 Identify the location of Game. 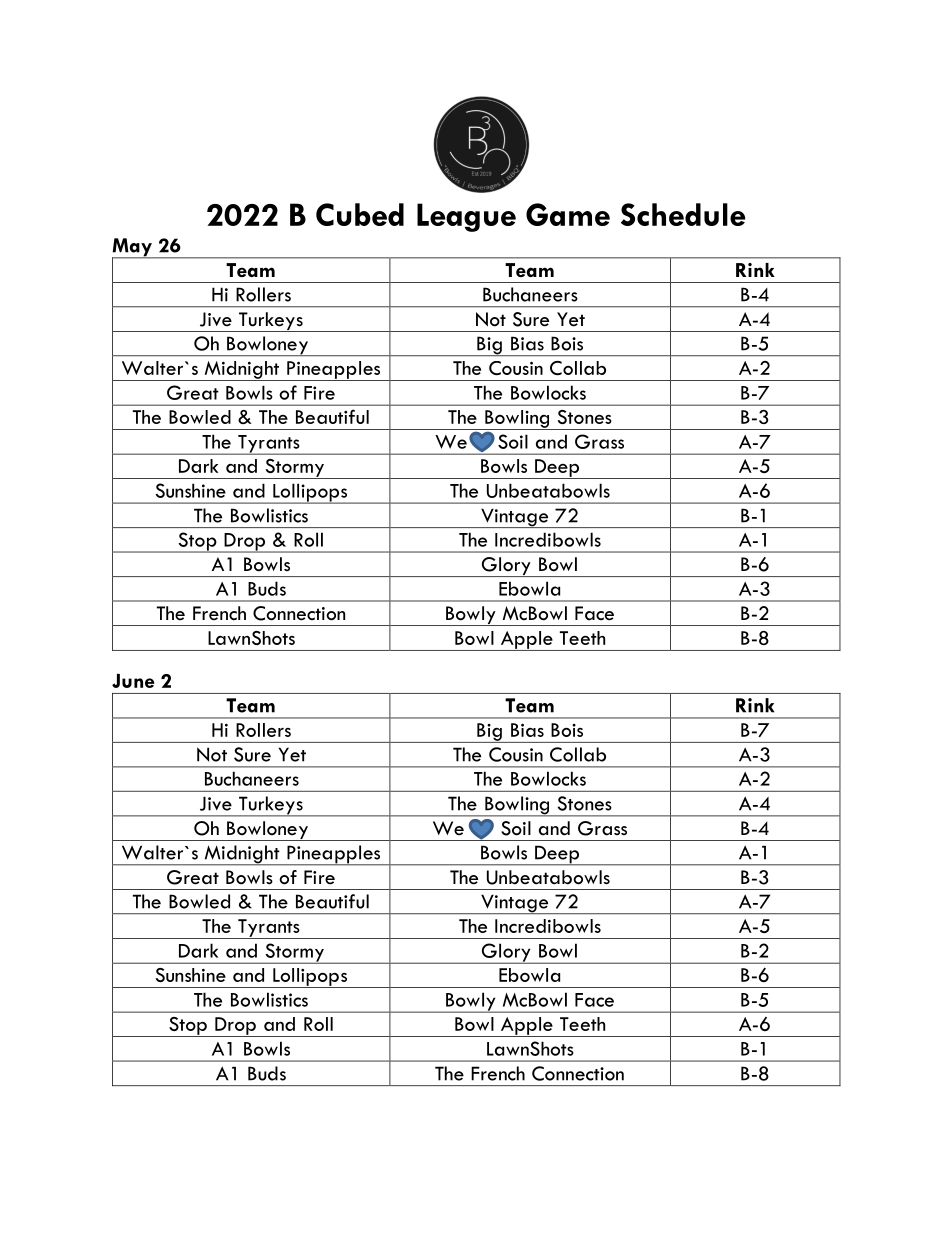
(568, 214).
